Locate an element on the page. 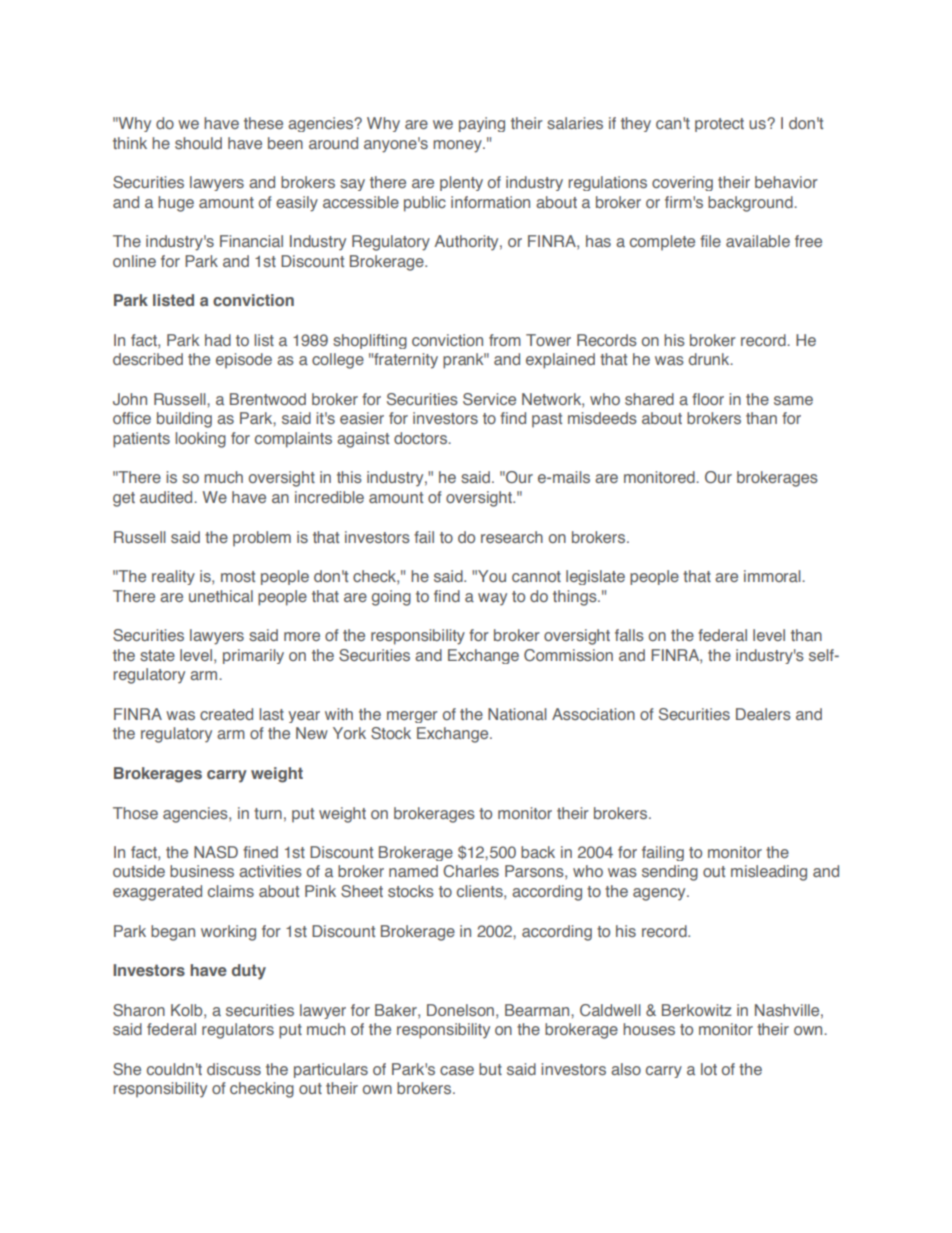  turn is located at coordinates (268, 813).
